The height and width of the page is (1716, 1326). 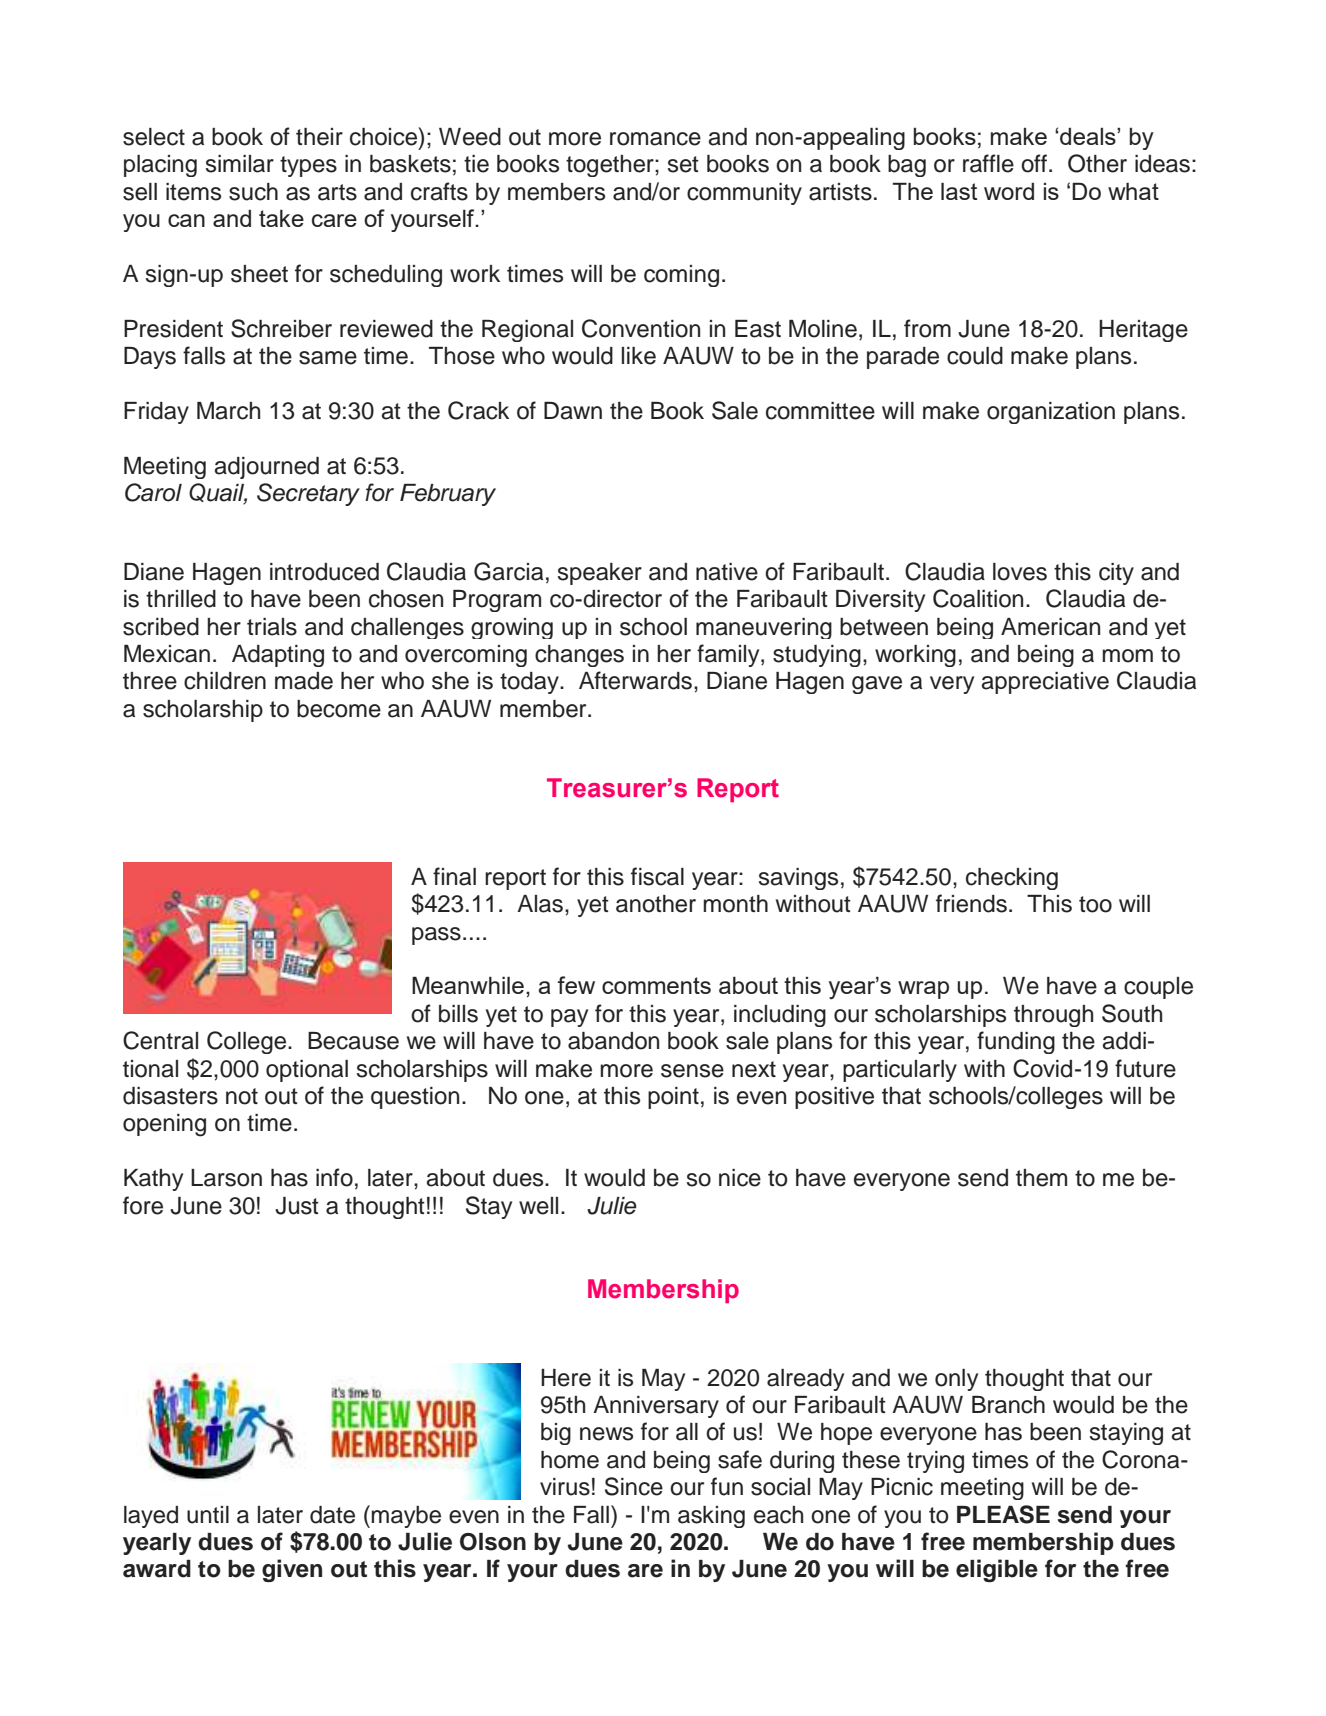 I want to click on given, so click(x=292, y=1570).
